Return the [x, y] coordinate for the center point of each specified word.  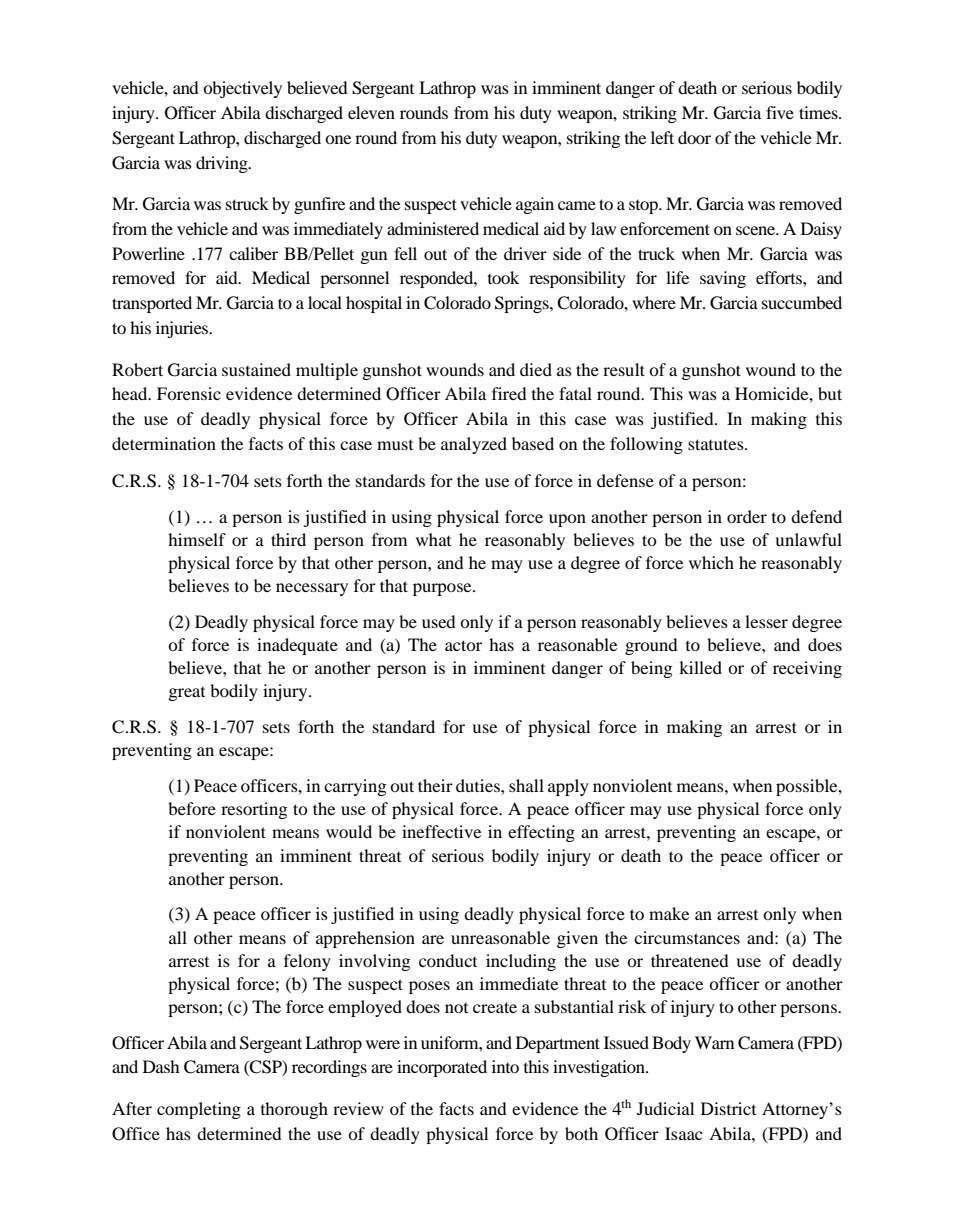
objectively [242, 89]
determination [164, 443]
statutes [717, 444]
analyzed [474, 445]
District [728, 1108]
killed [700, 667]
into [505, 1066]
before [192, 808]
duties [479, 785]
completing [199, 1110]
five [780, 112]
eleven [371, 112]
